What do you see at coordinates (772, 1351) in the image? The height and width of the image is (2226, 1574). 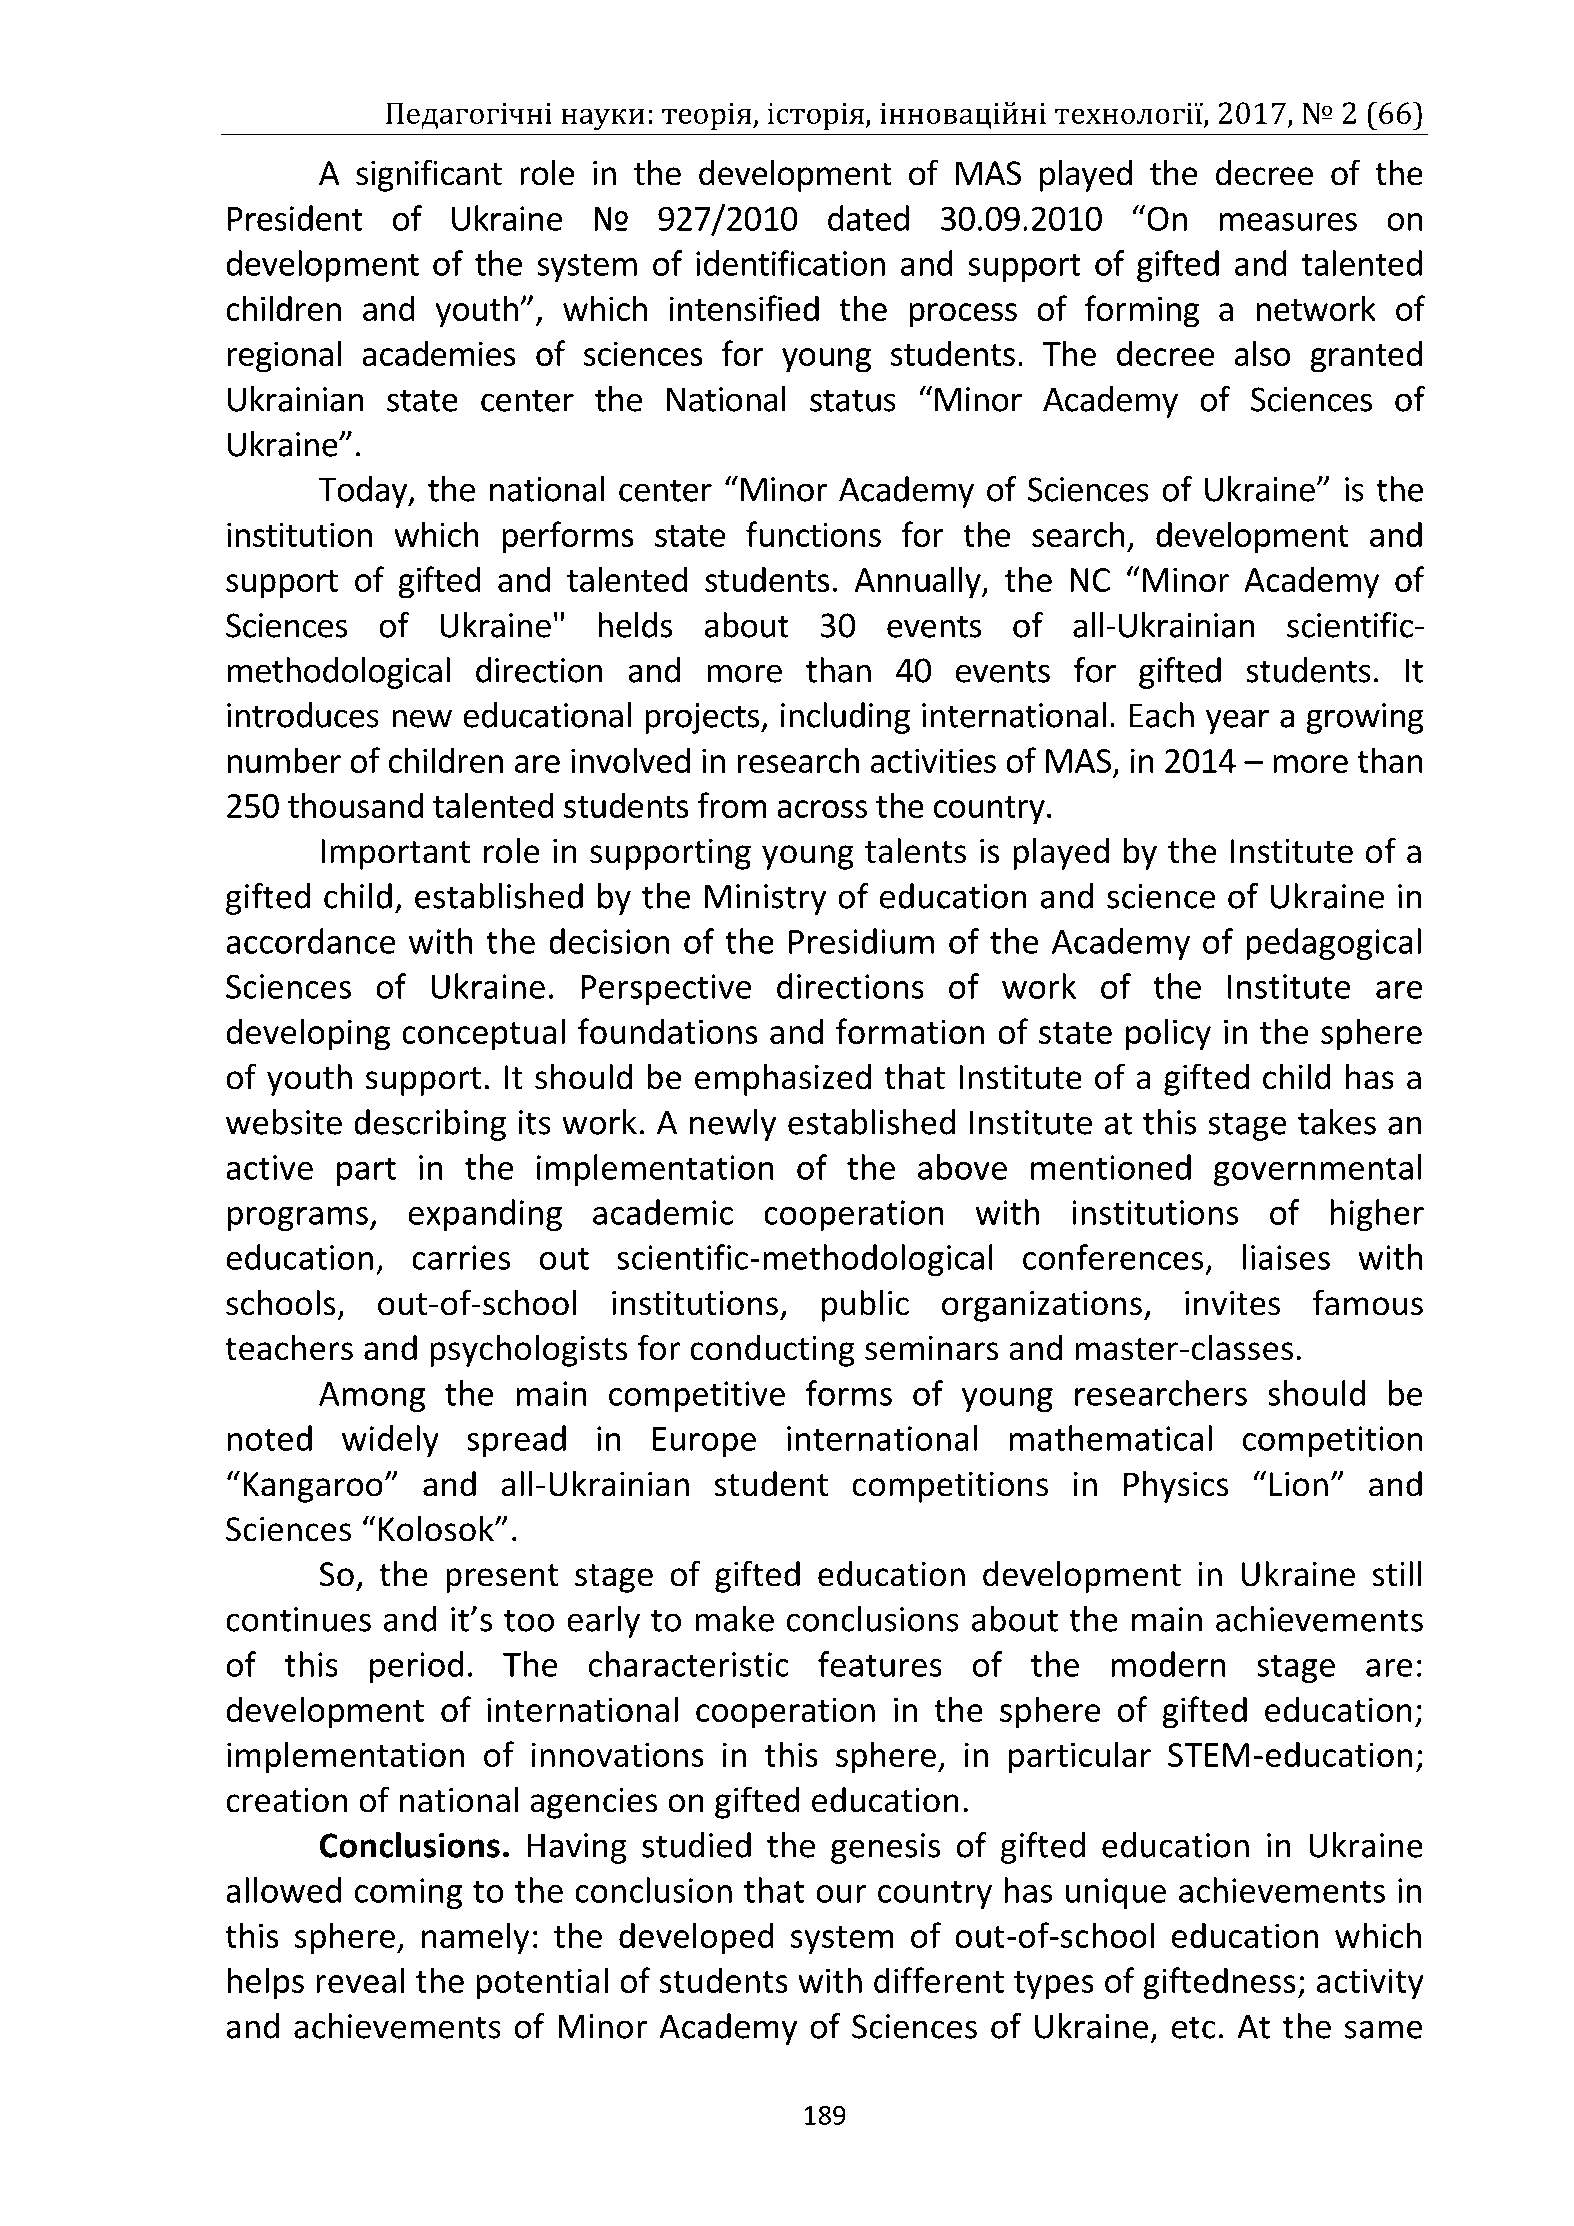 I see `conducting` at bounding box center [772, 1351].
